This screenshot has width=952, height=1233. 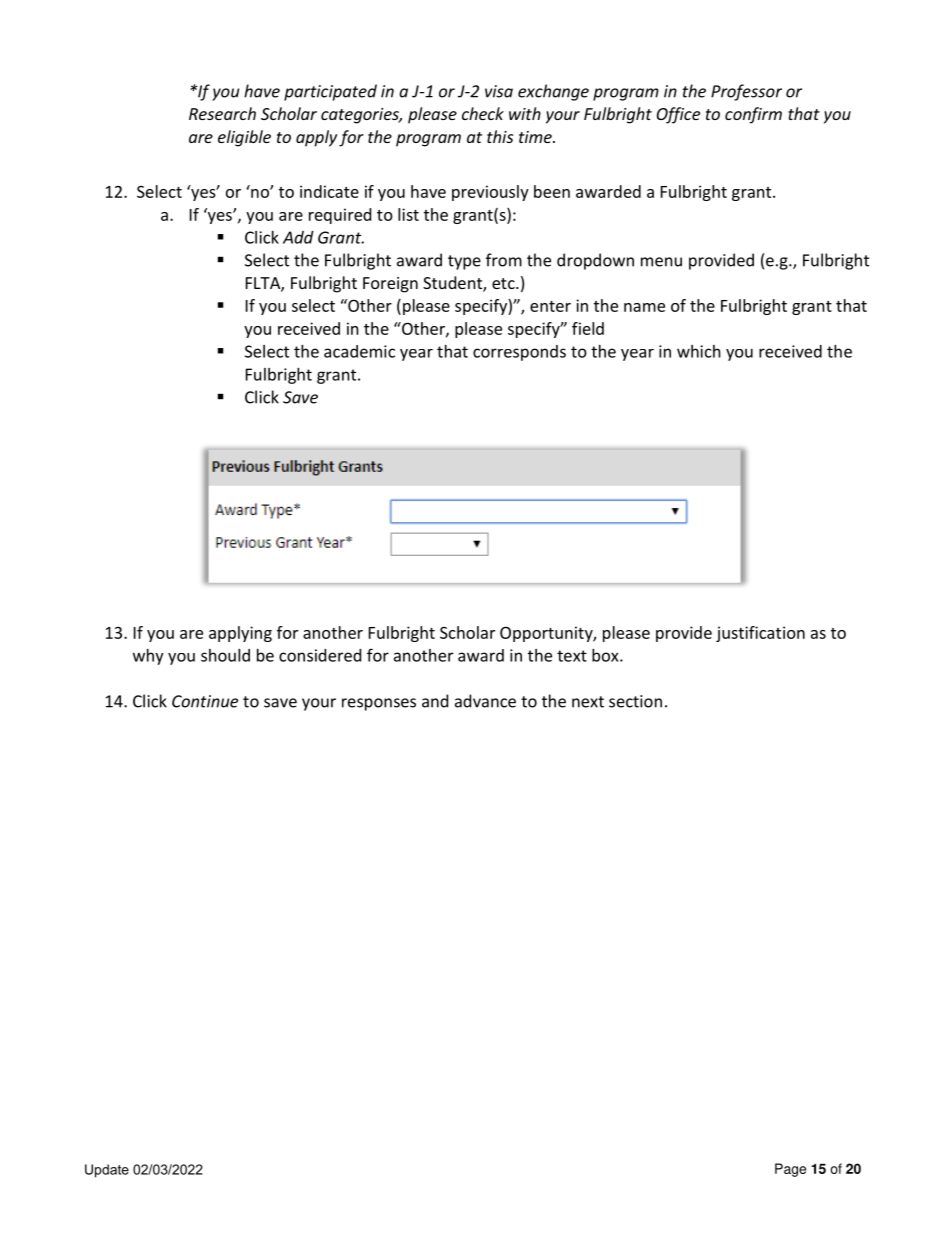 I want to click on which, so click(x=699, y=351).
